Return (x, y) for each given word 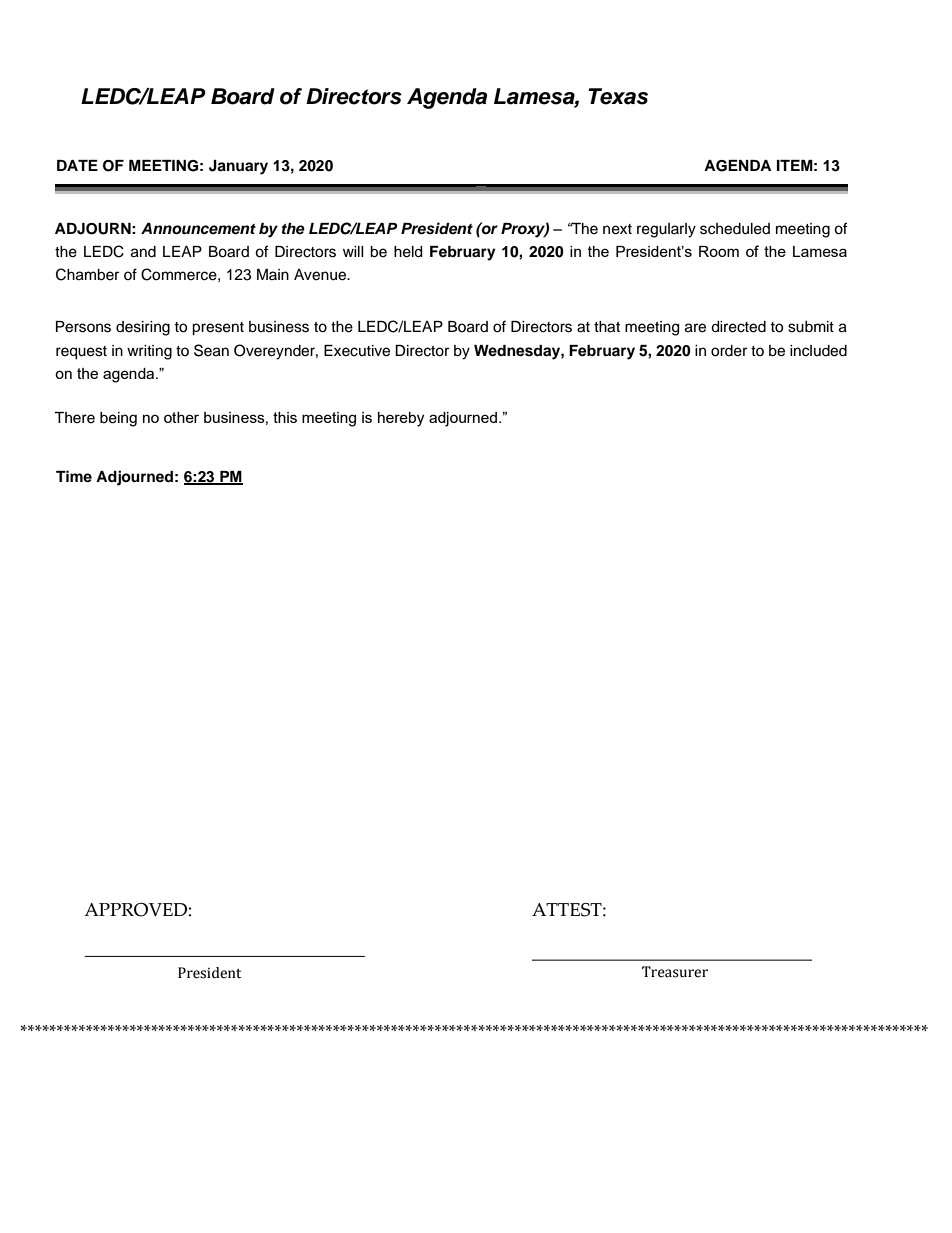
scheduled (735, 229)
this (285, 417)
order (729, 351)
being (118, 419)
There (74, 418)
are (695, 328)
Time (74, 476)
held (408, 252)
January (238, 167)
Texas (618, 96)
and (143, 252)
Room (719, 251)
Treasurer (675, 972)
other (181, 417)
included (818, 351)
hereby (401, 419)
